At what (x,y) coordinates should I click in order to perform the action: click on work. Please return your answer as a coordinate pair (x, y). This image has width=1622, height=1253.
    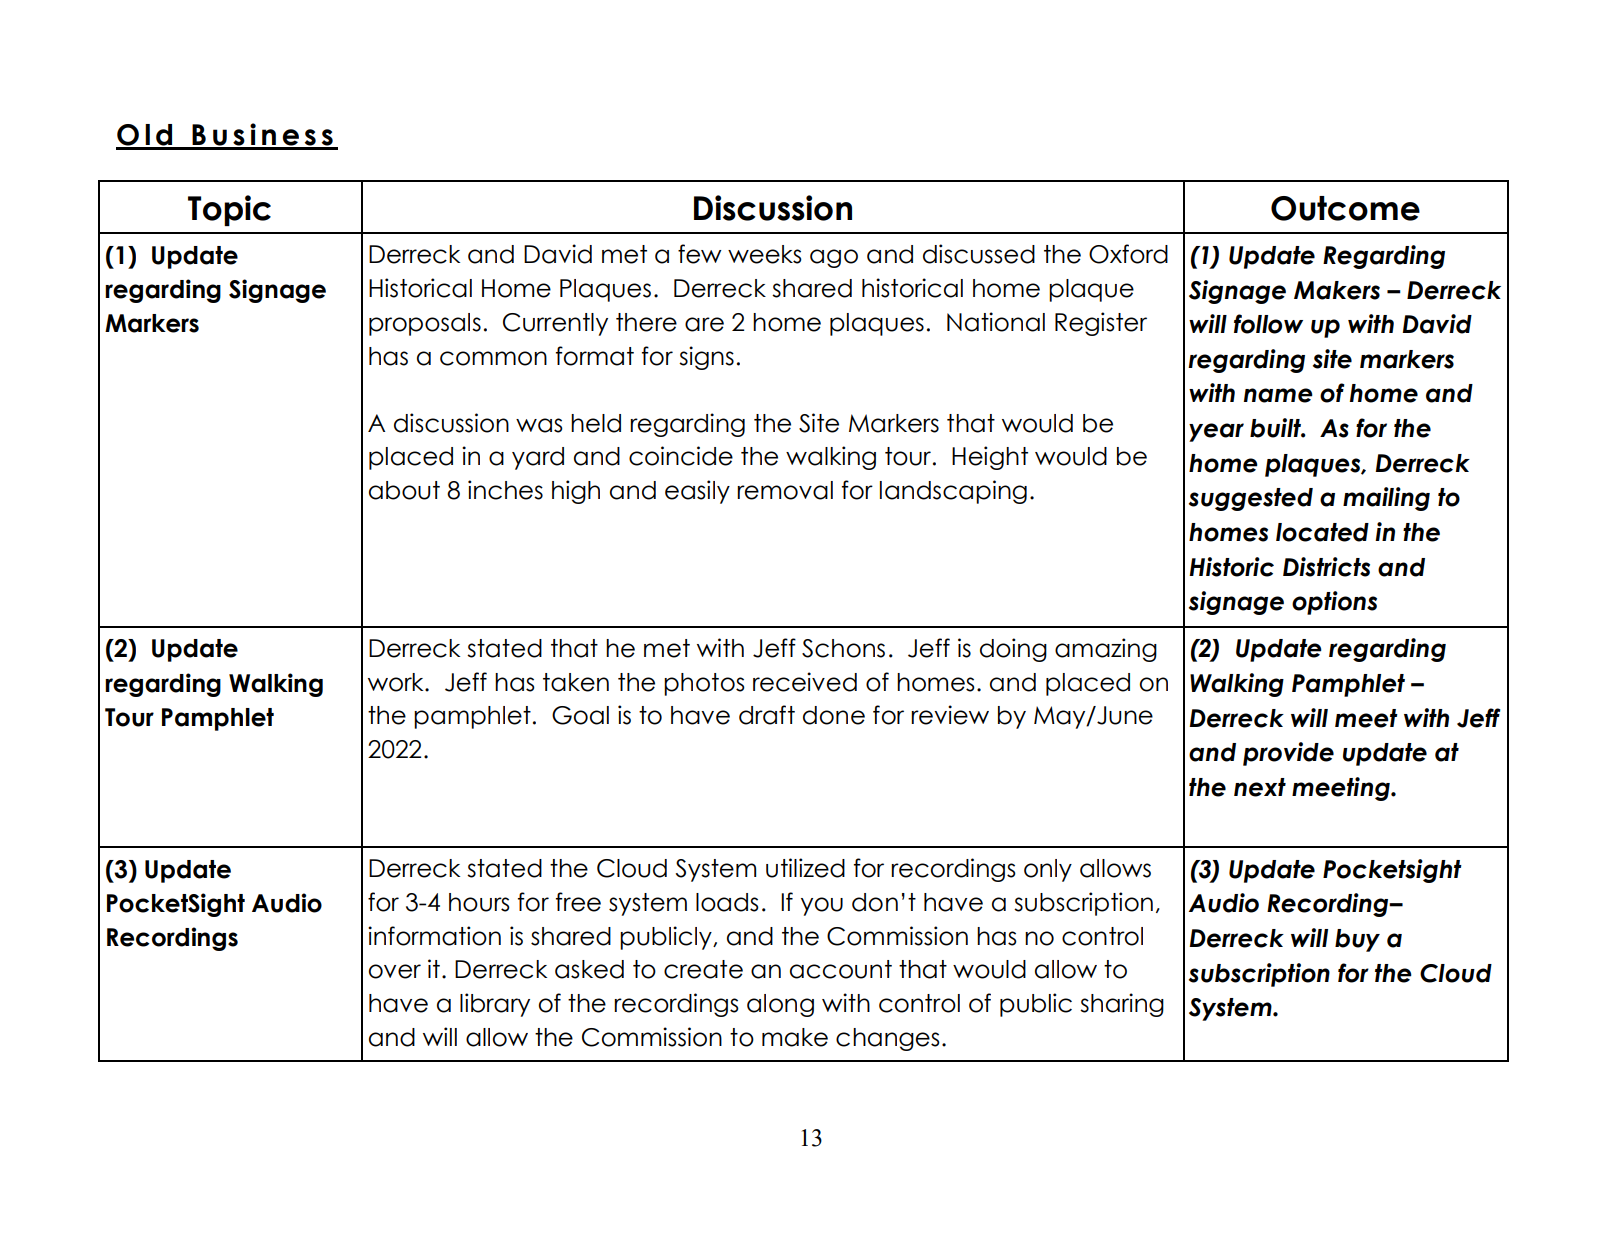
    Looking at the image, I should click on (397, 682).
